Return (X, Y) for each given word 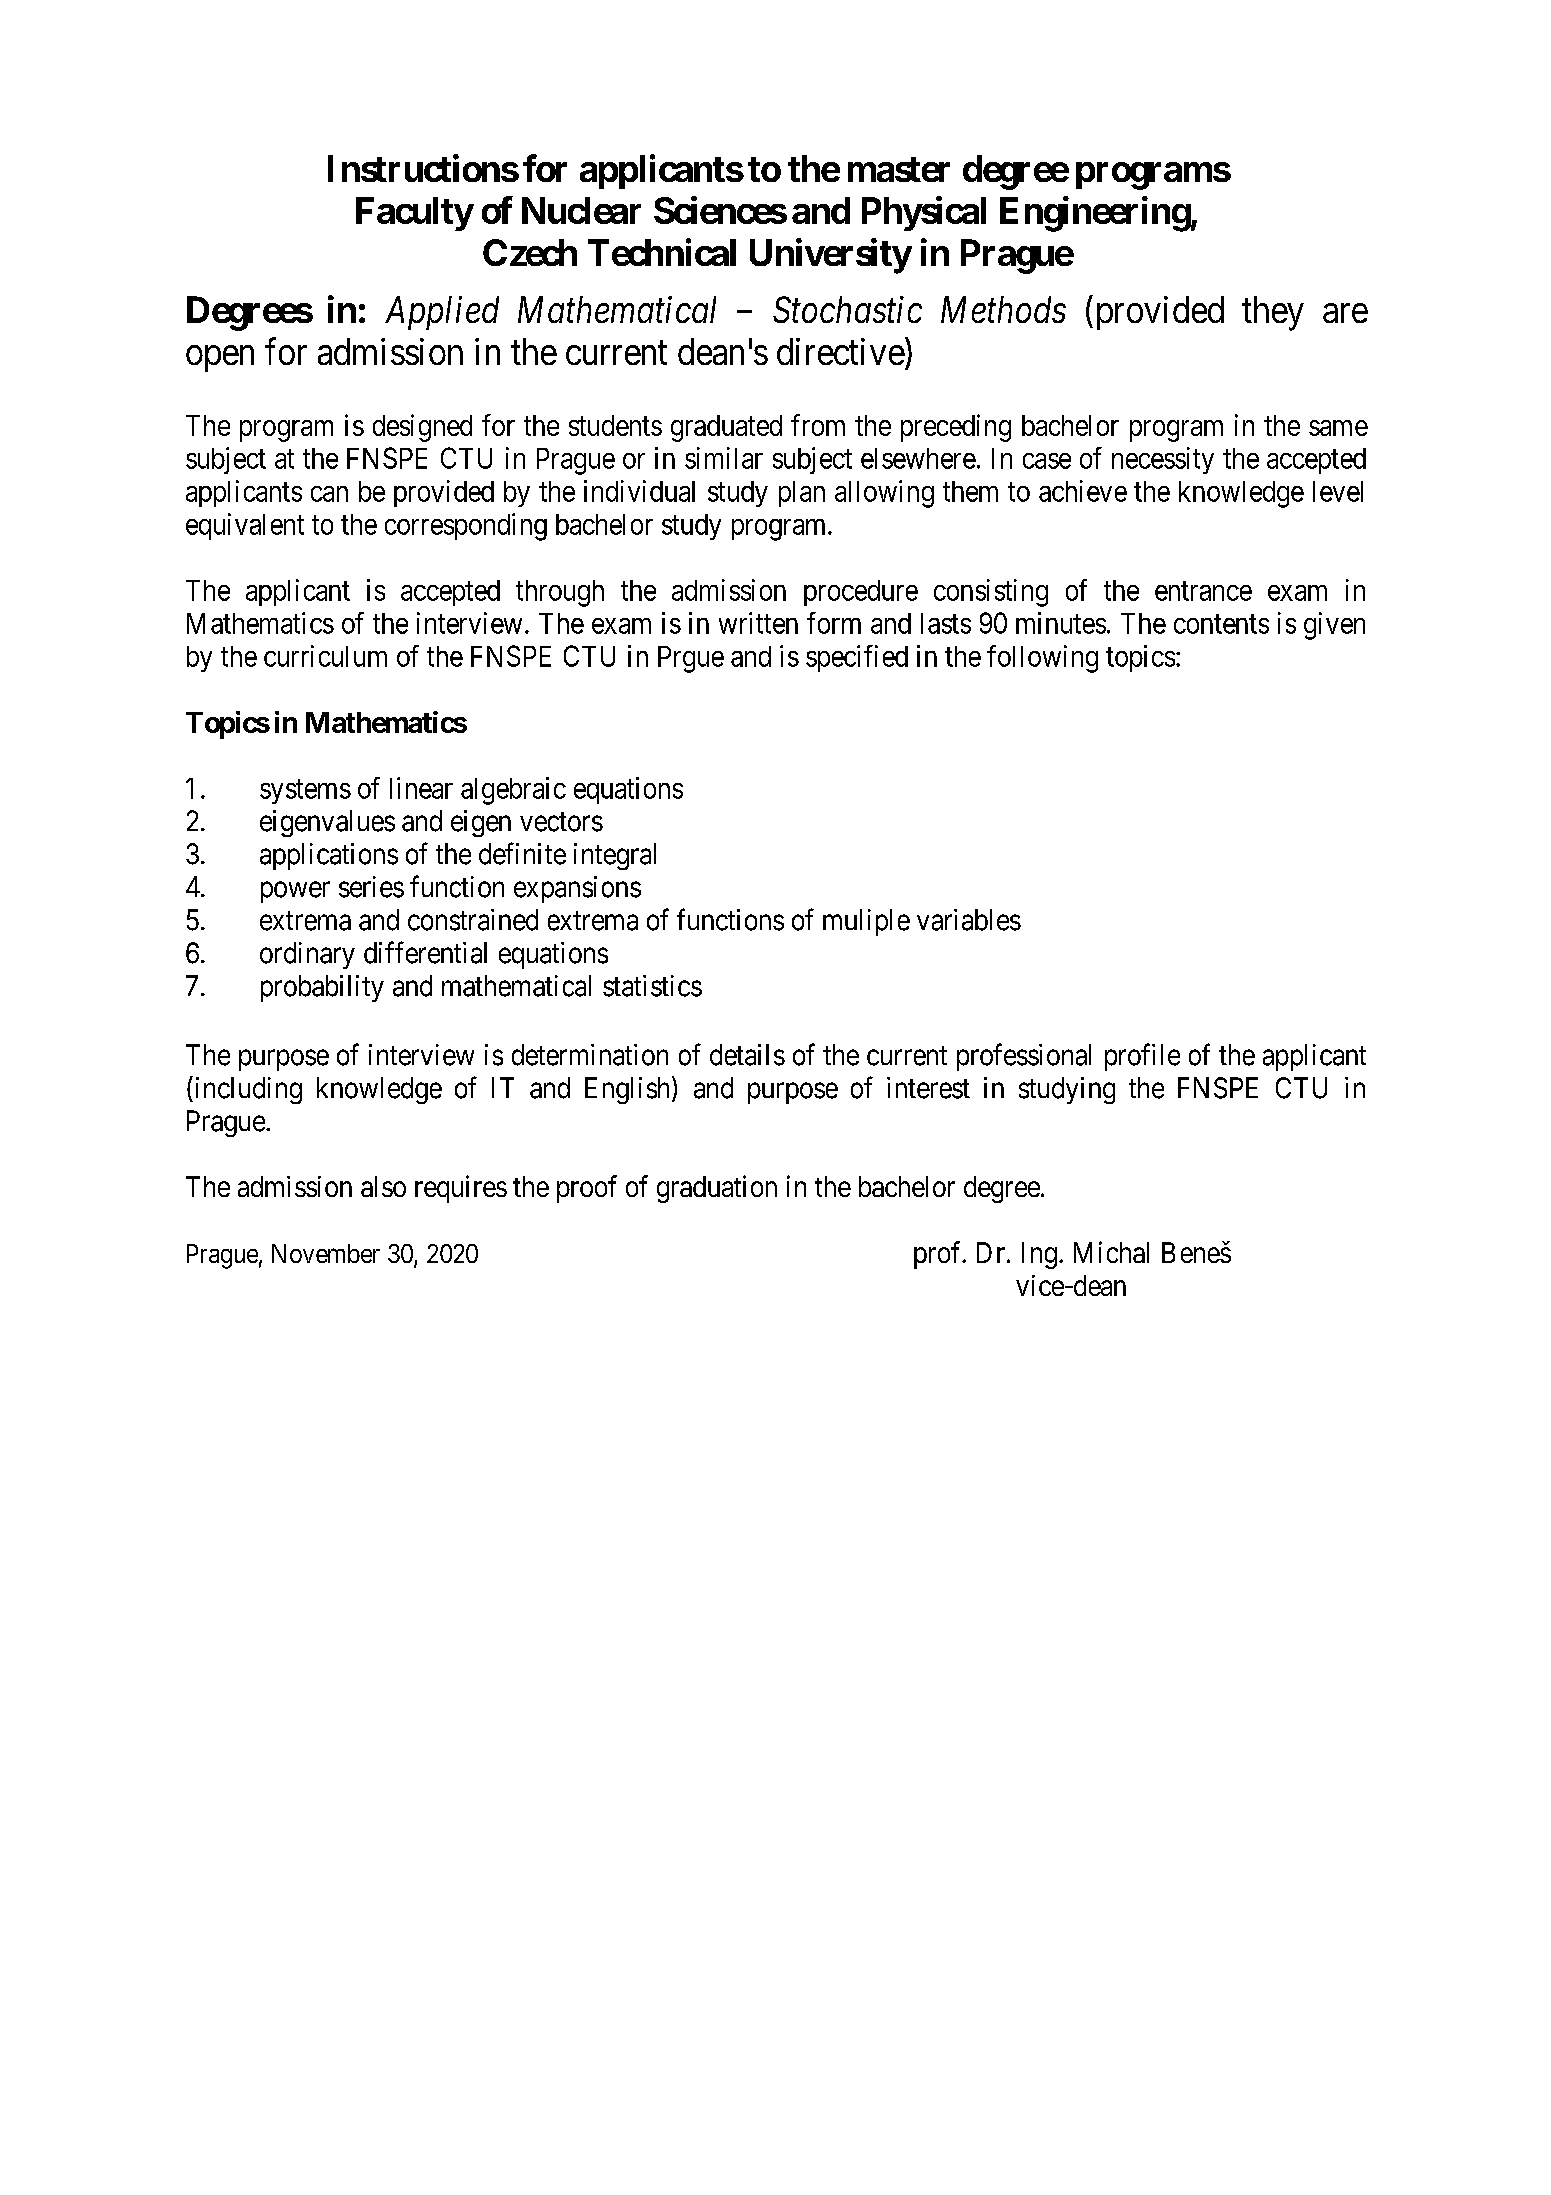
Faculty (414, 214)
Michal (1111, 1252)
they (1273, 313)
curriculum (325, 656)
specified (857, 658)
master (899, 169)
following (1042, 659)
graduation (717, 1189)
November (326, 1253)
